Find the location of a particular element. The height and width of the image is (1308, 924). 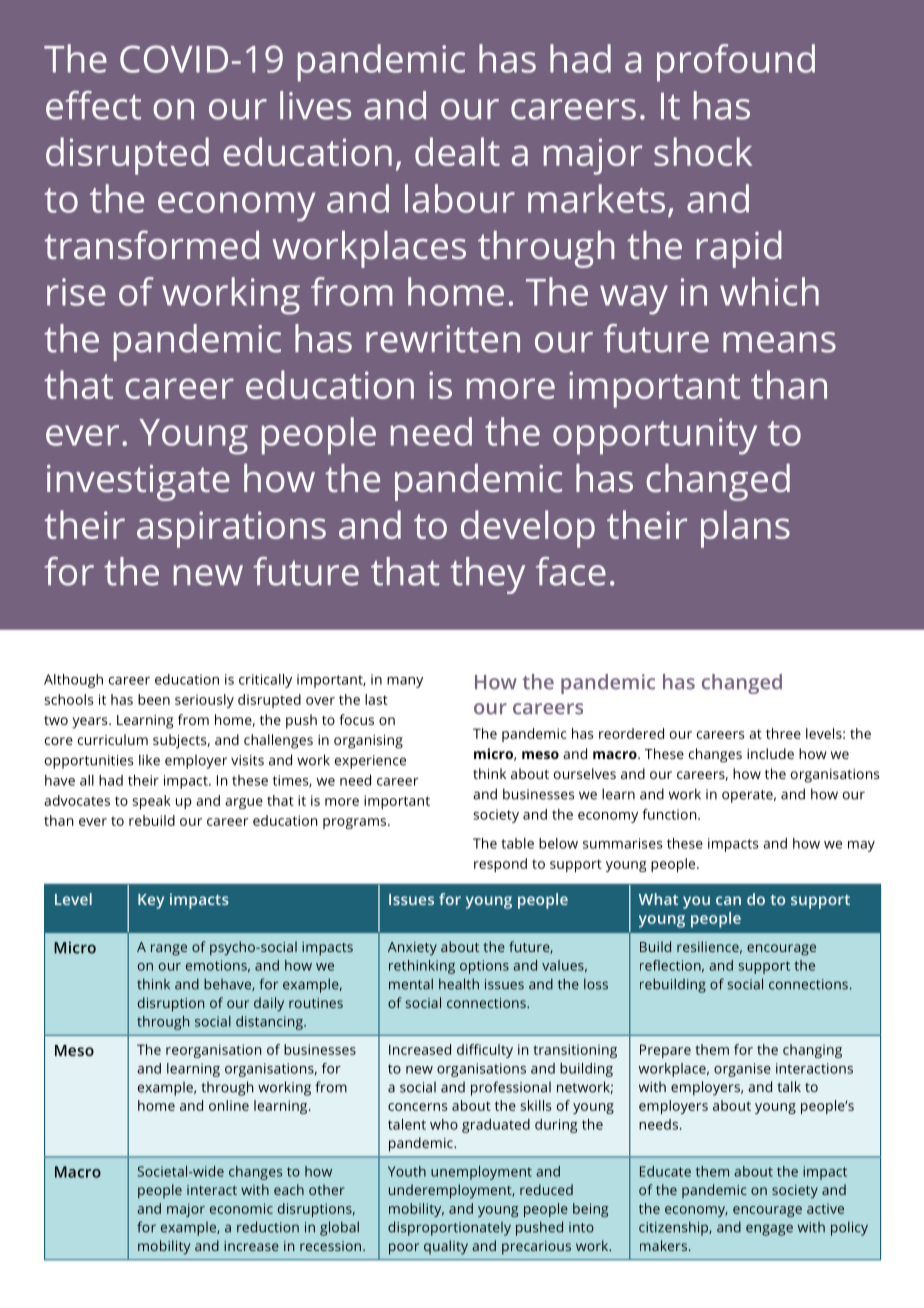

plans is located at coordinates (745, 529).
